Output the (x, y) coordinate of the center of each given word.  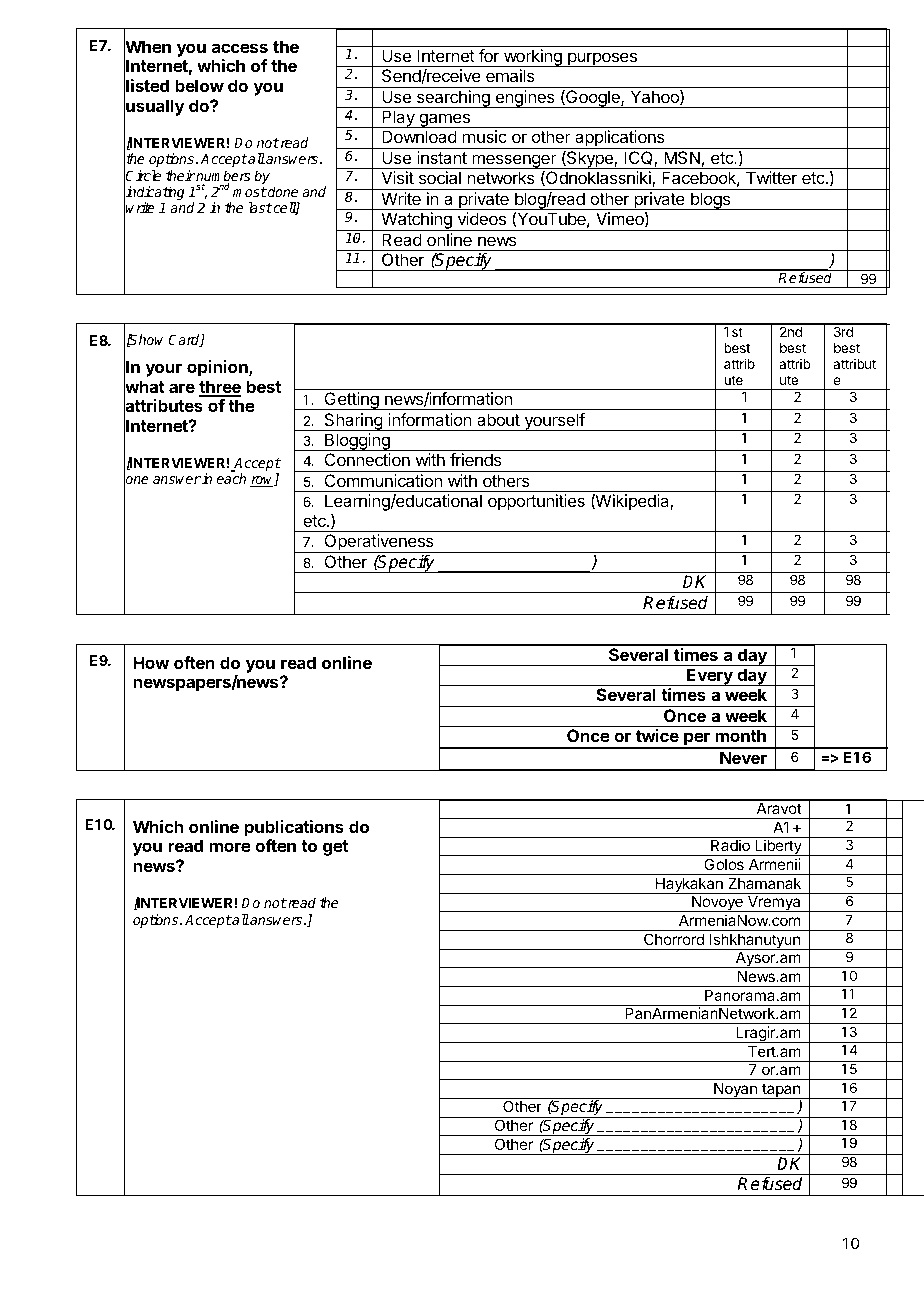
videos (482, 218)
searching (453, 99)
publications (294, 828)
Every (710, 677)
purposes (602, 59)
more (230, 847)
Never (743, 757)
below (199, 85)
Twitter (771, 177)
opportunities (536, 502)
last (260, 207)
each (231, 478)
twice (657, 735)
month (740, 735)
